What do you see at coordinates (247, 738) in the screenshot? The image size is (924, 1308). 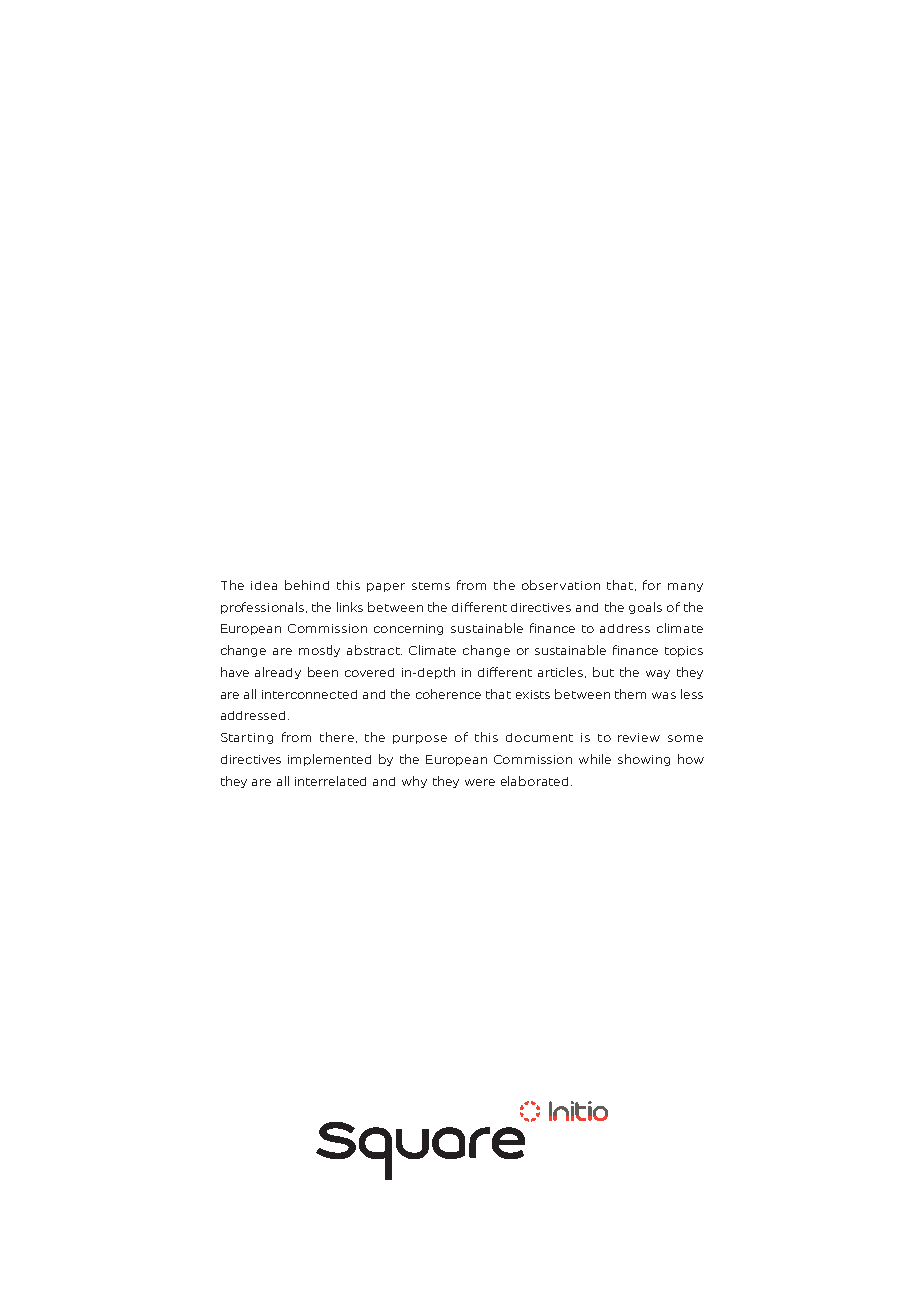 I see `Starting` at bounding box center [247, 738].
